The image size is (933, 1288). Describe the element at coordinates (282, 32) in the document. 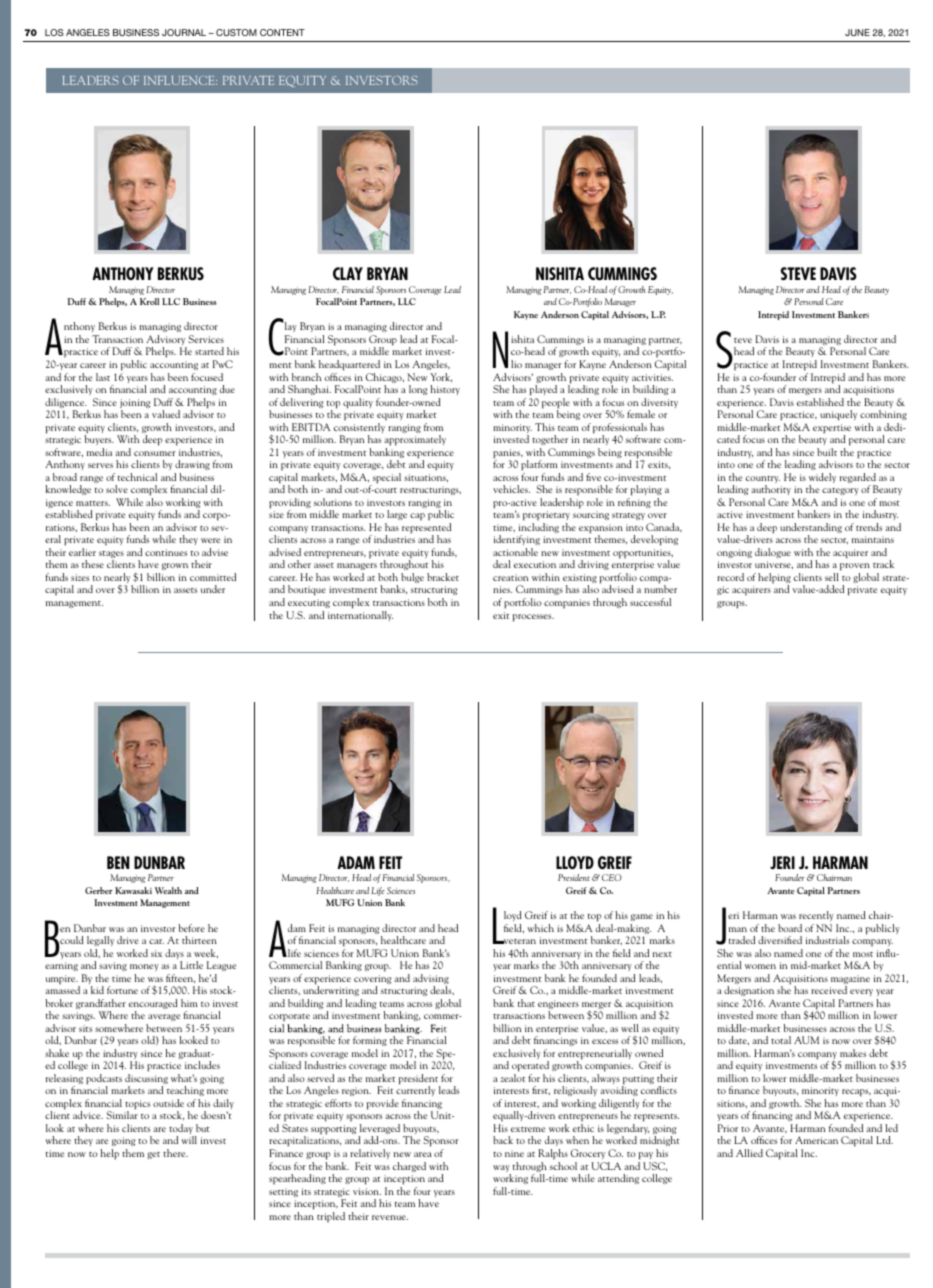

I see `CONTENT` at that location.
